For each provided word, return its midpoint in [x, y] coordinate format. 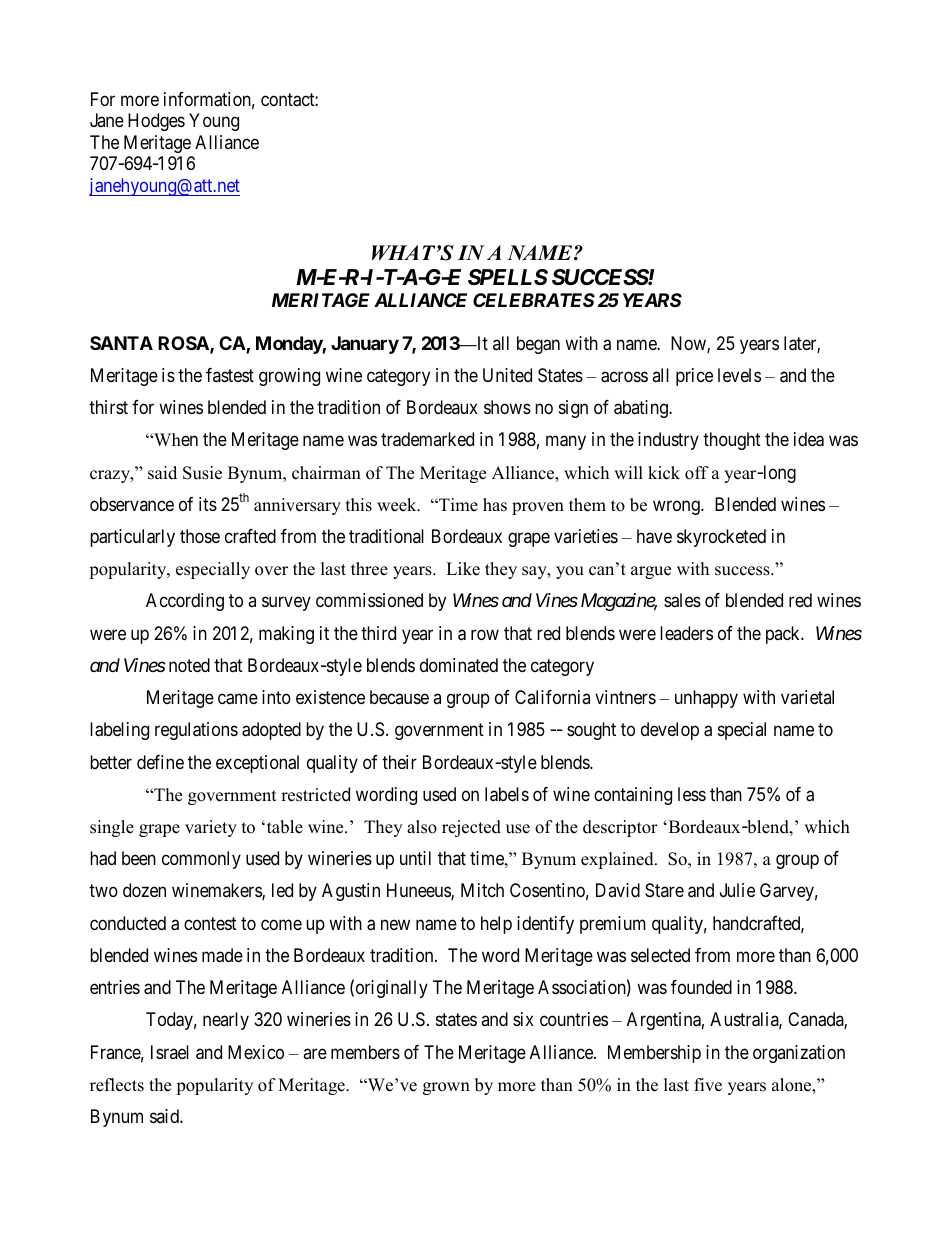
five [708, 1085]
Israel [170, 1052]
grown [446, 1088]
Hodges [156, 122]
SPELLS [508, 277]
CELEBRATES [534, 300]
